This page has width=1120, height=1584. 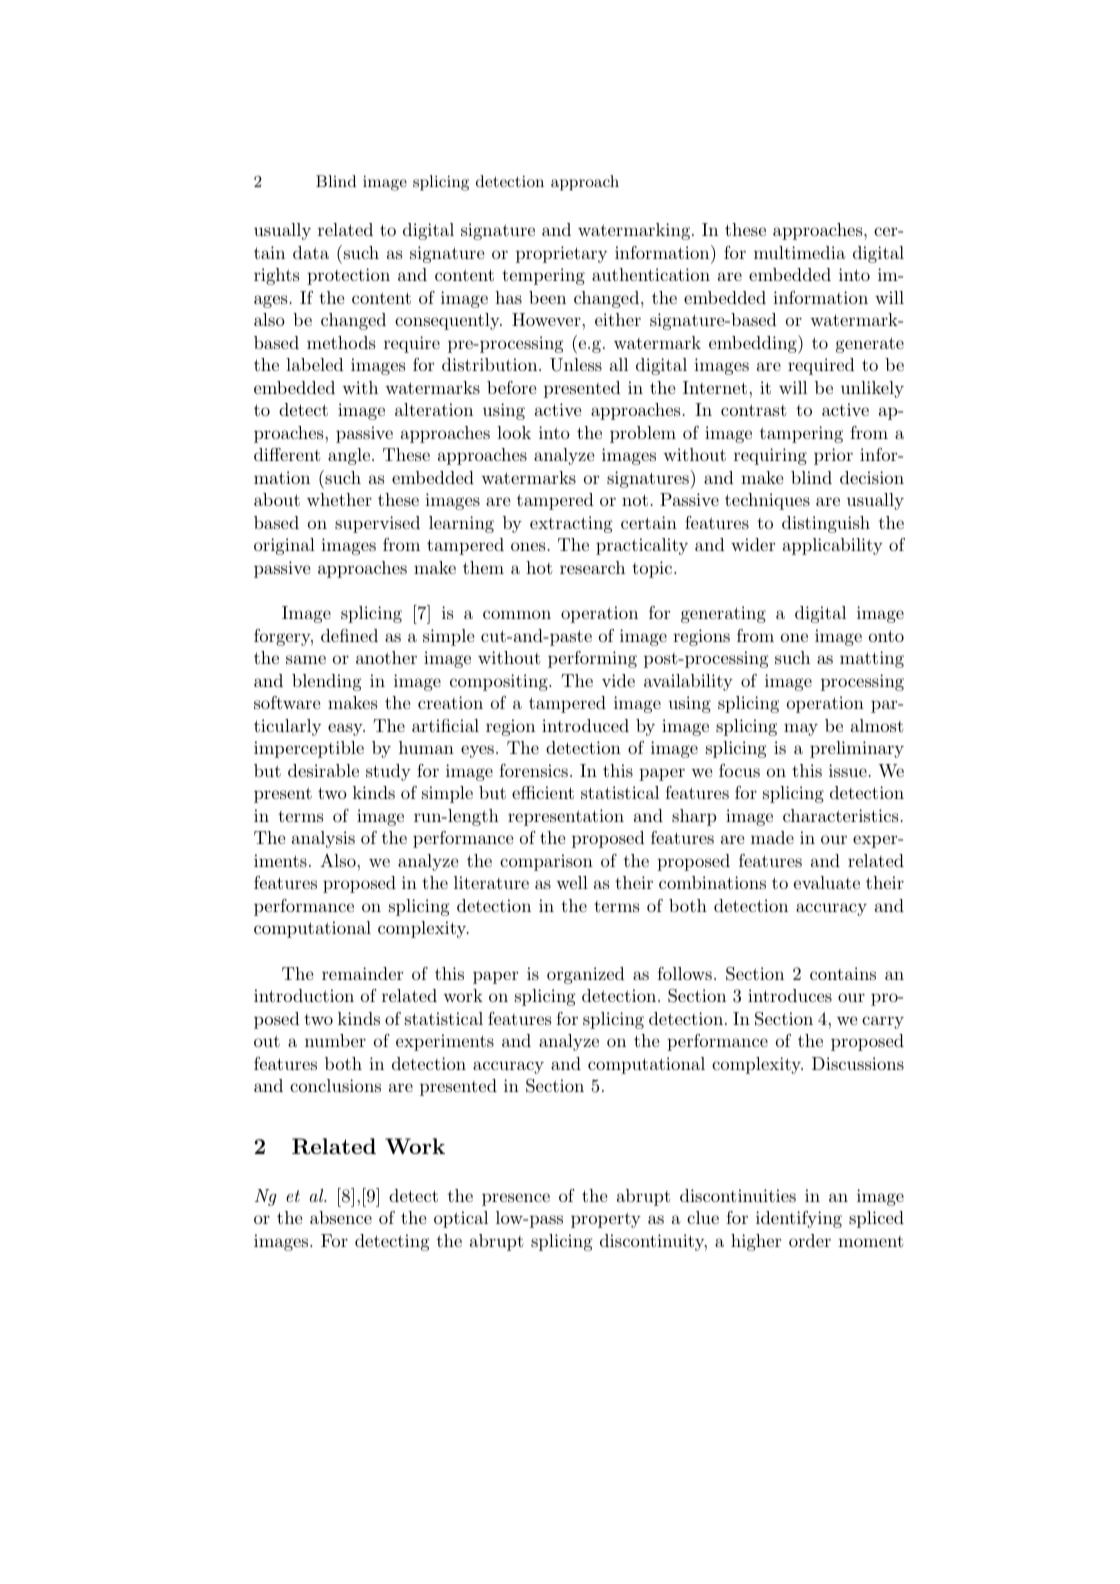 What do you see at coordinates (606, 1220) in the page?
I see `property` at bounding box center [606, 1220].
